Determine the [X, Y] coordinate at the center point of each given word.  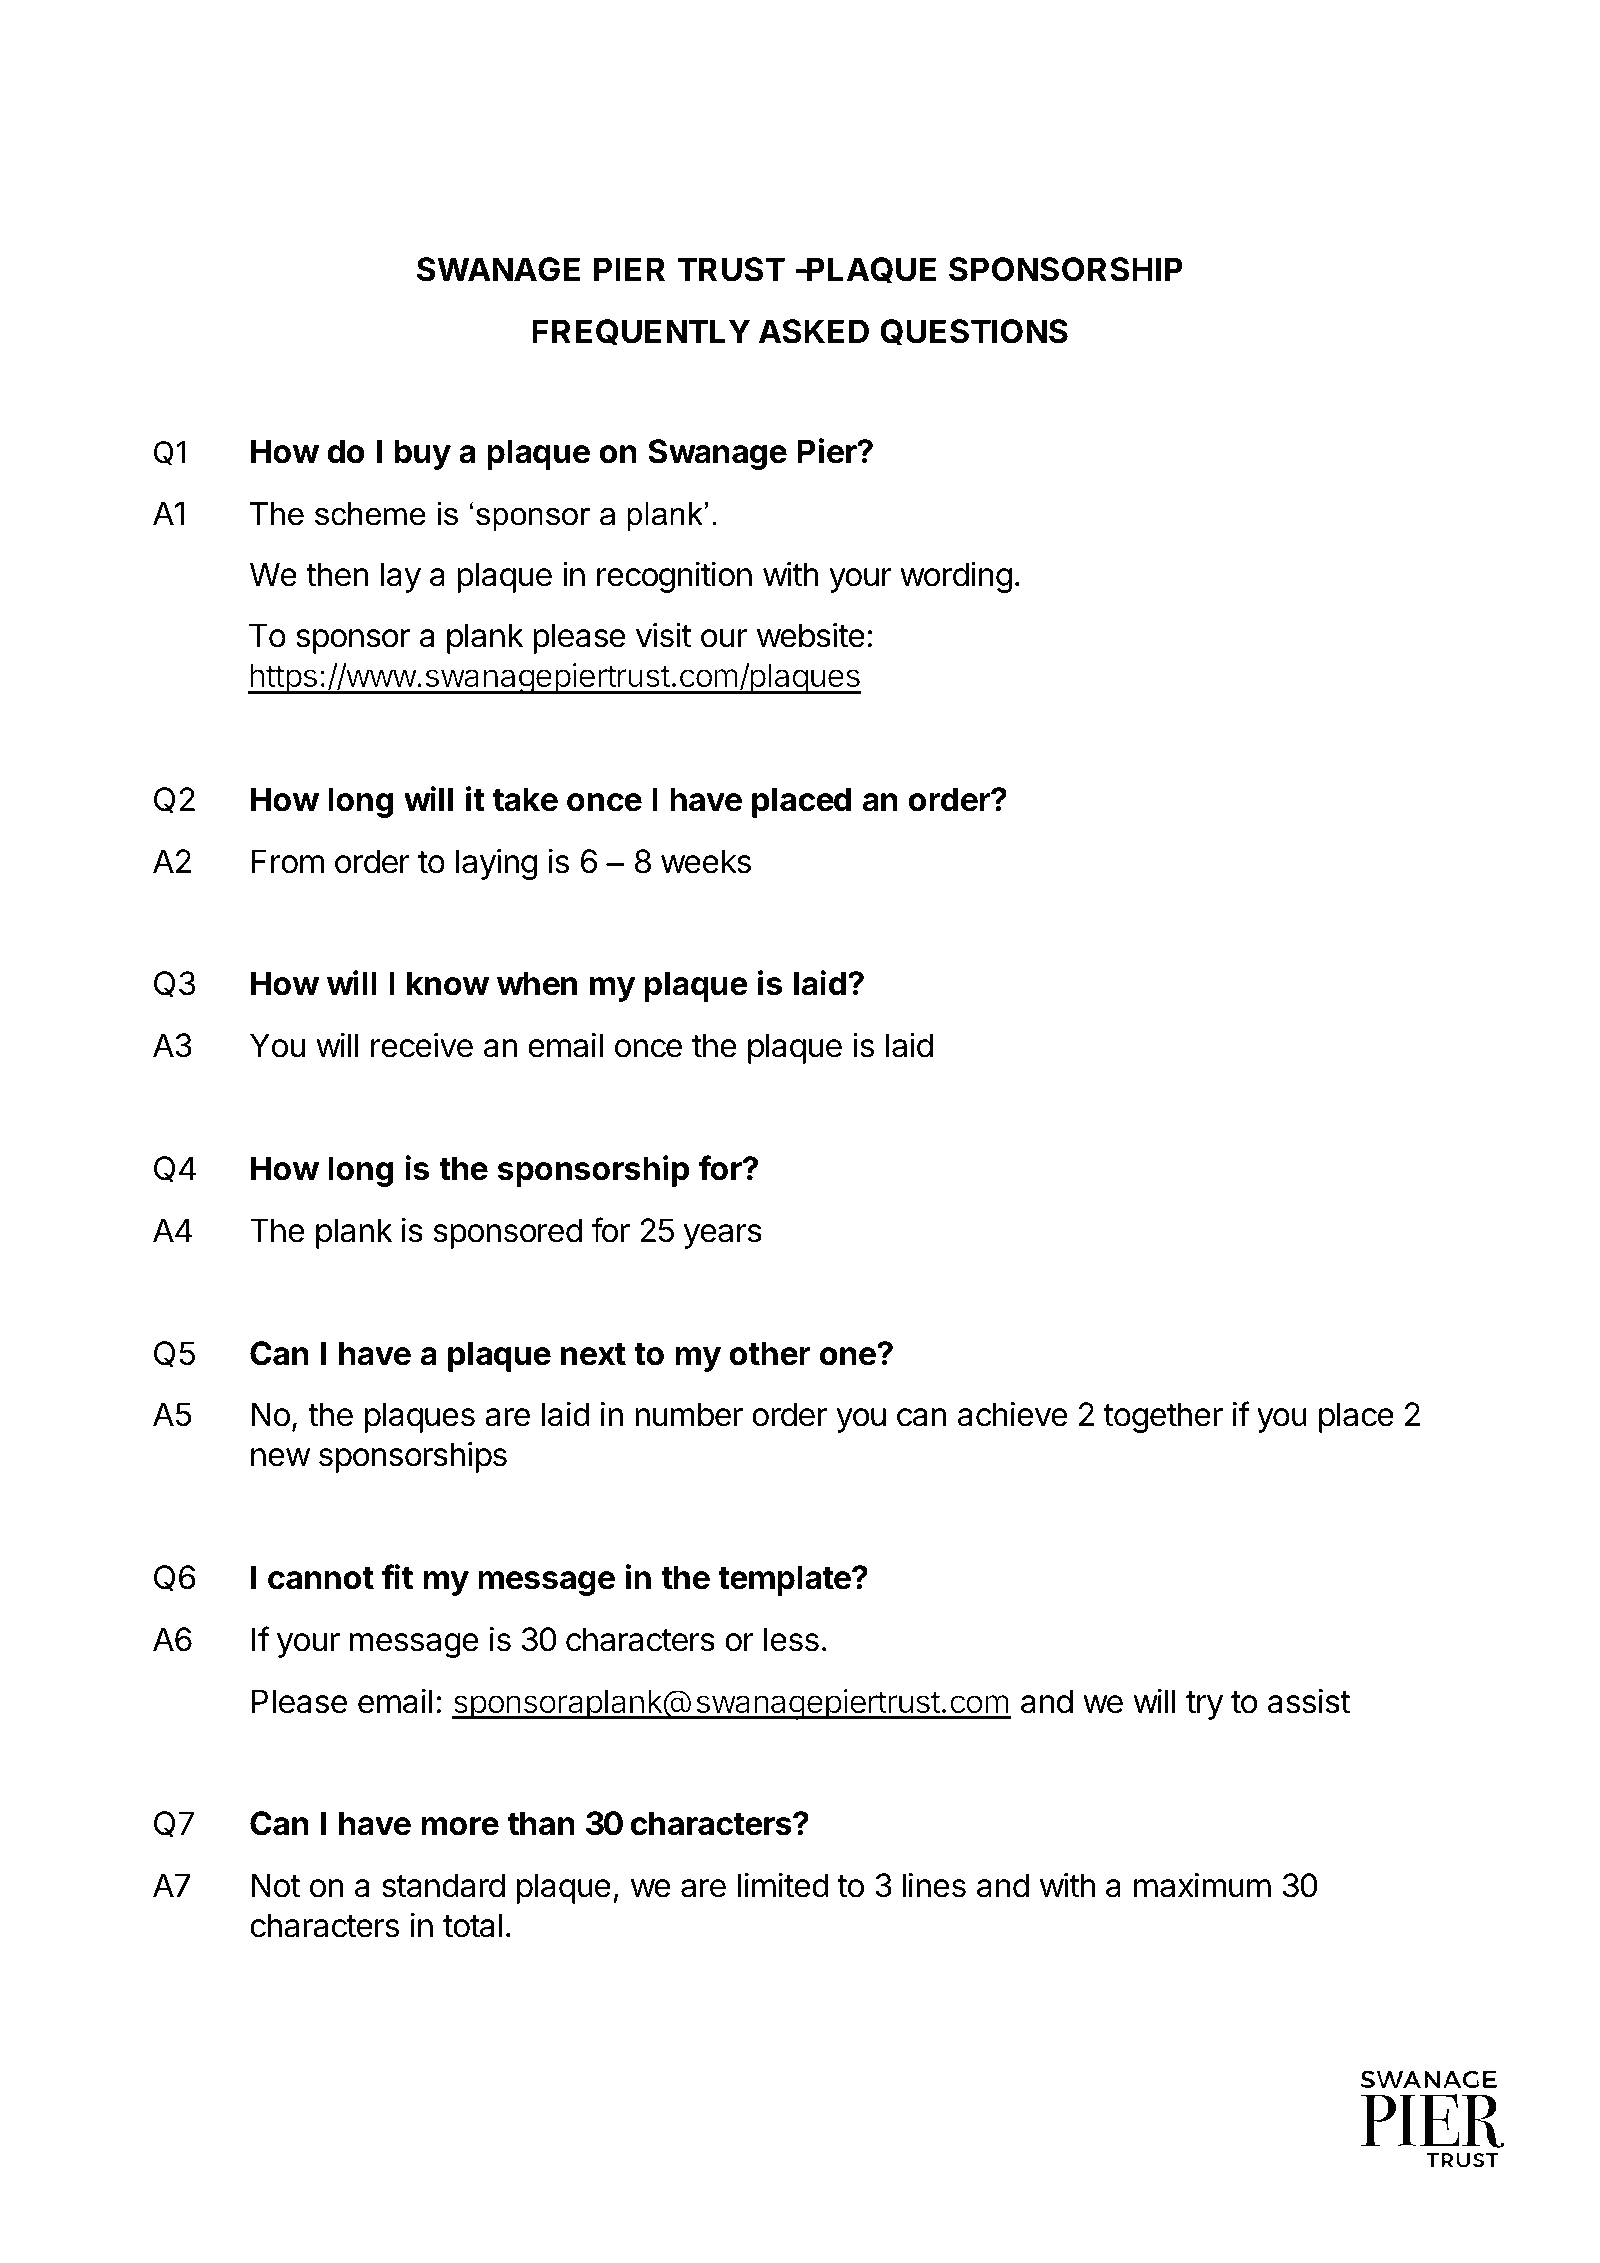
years [723, 1236]
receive [422, 1045]
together [1163, 1417]
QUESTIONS [974, 332]
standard [443, 1885]
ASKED [814, 331]
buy [422, 454]
